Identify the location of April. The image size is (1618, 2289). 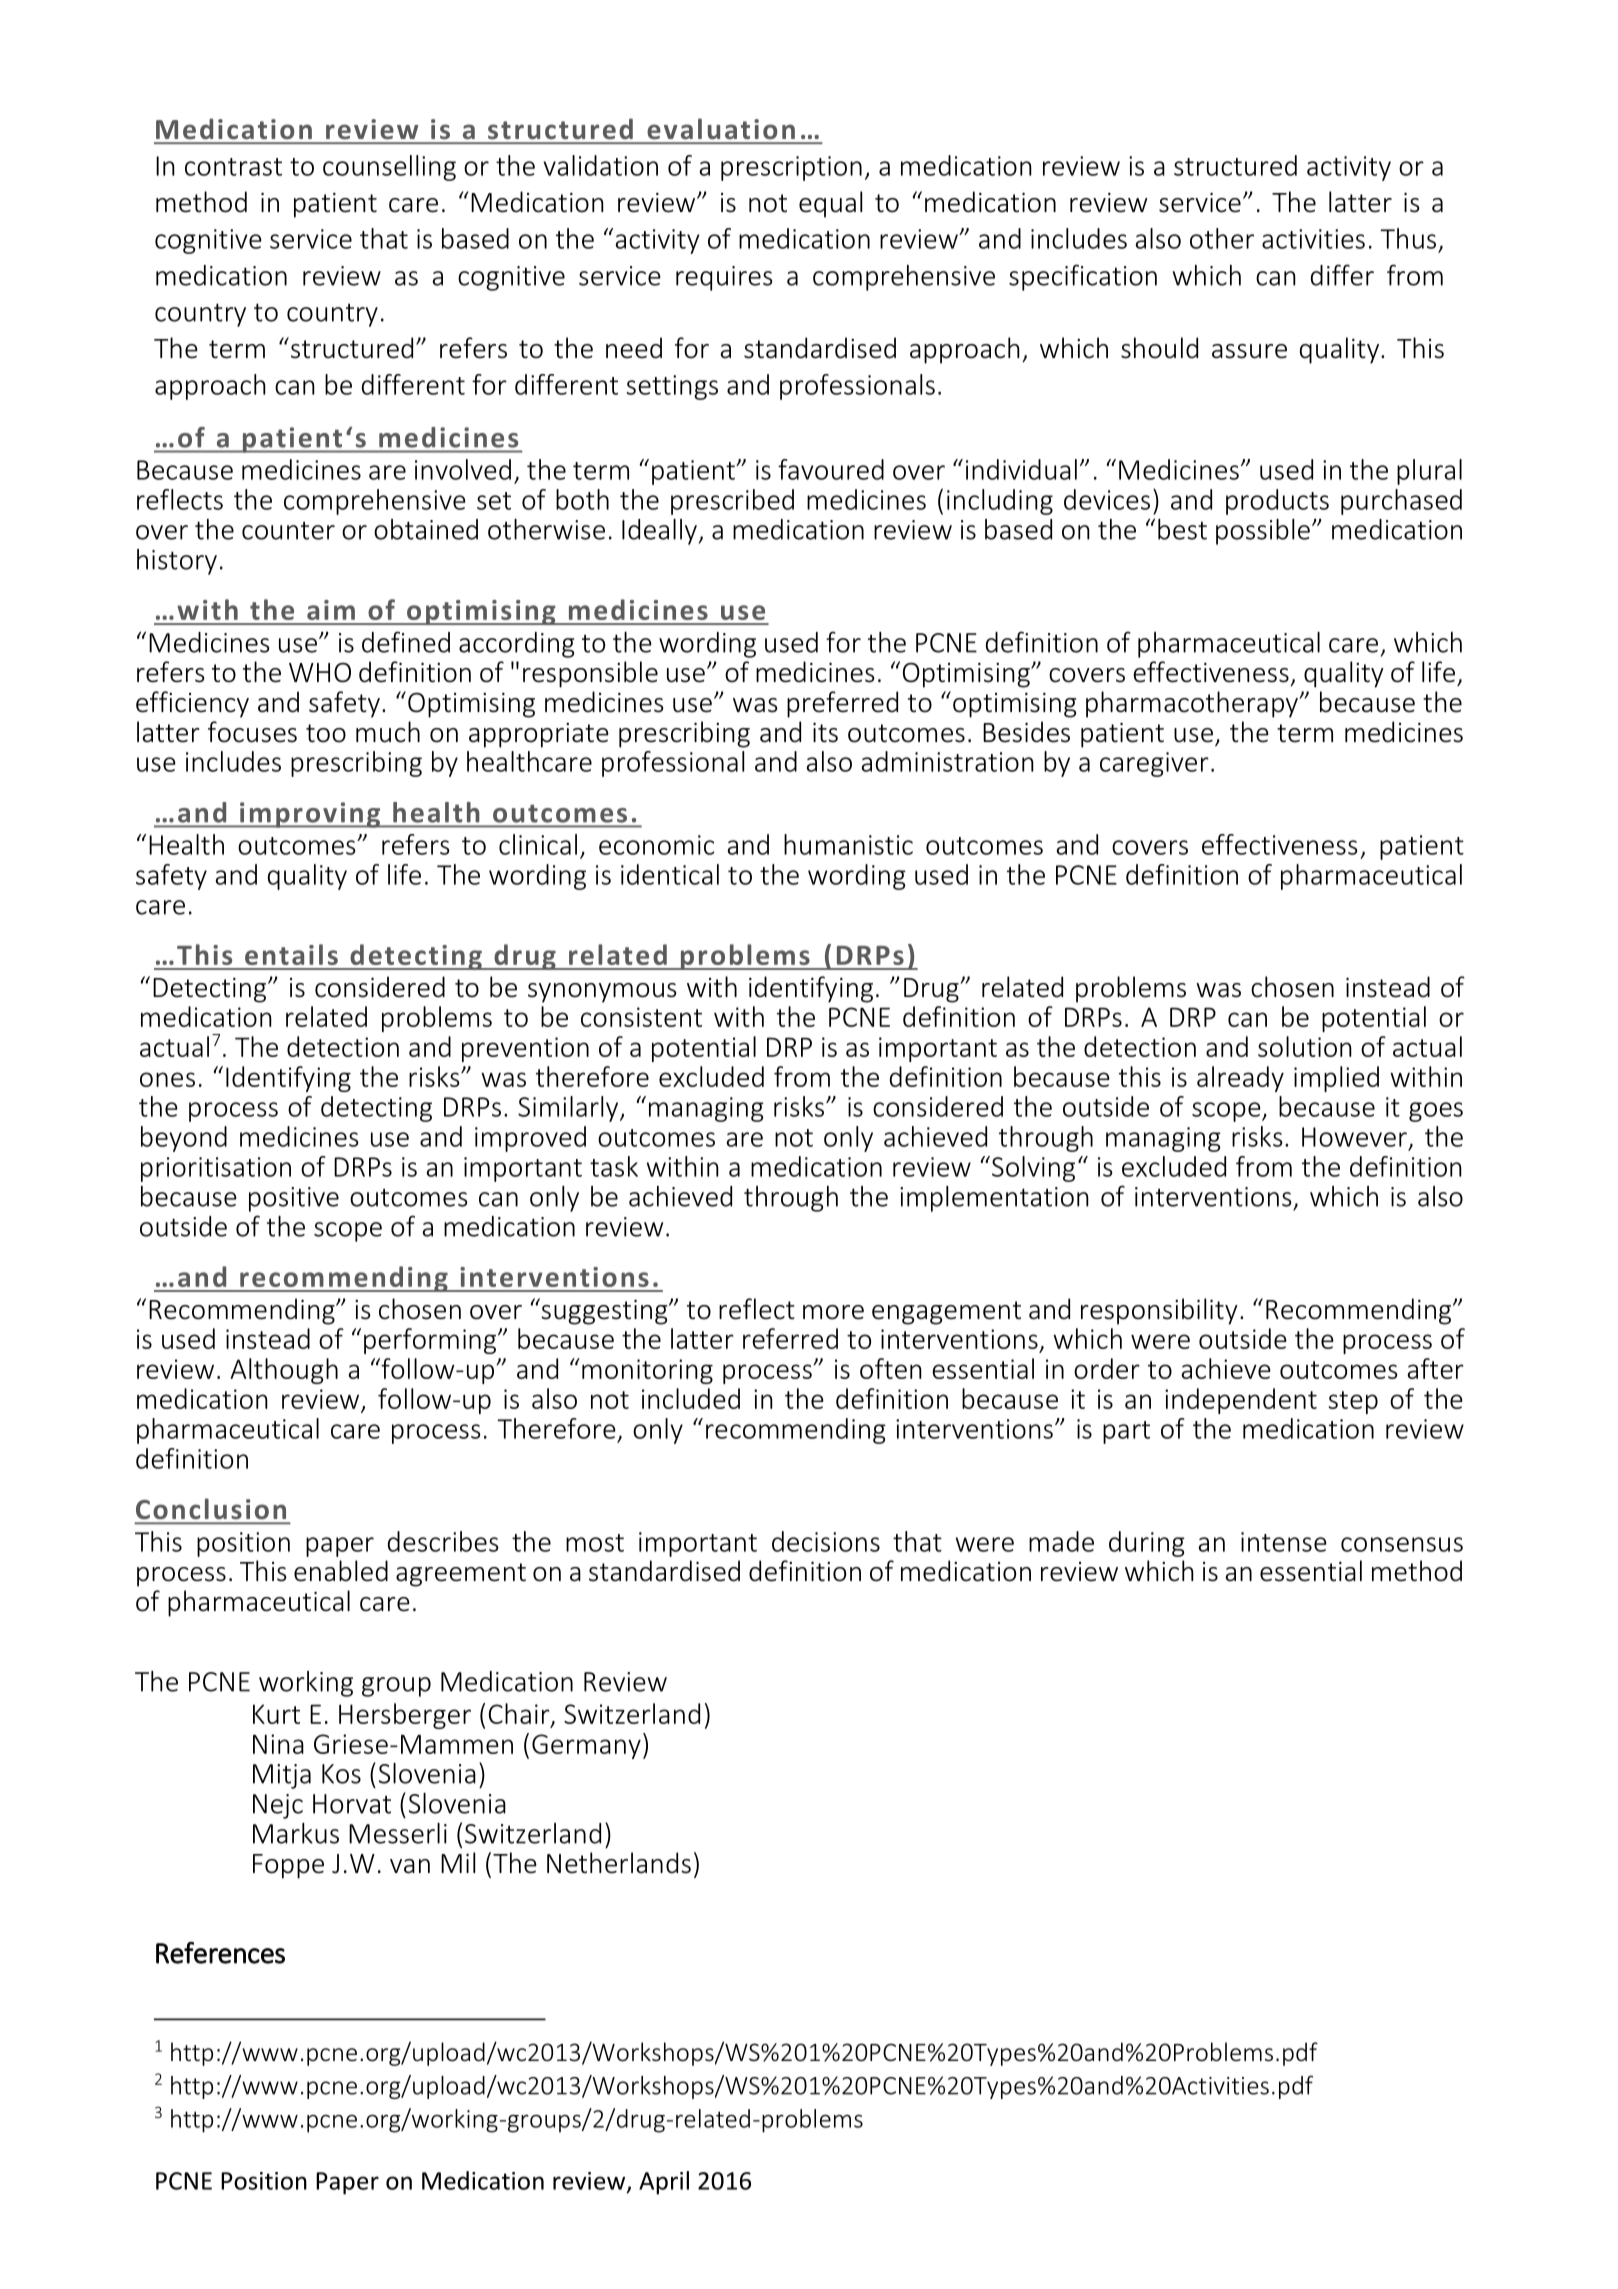
(664, 2183).
